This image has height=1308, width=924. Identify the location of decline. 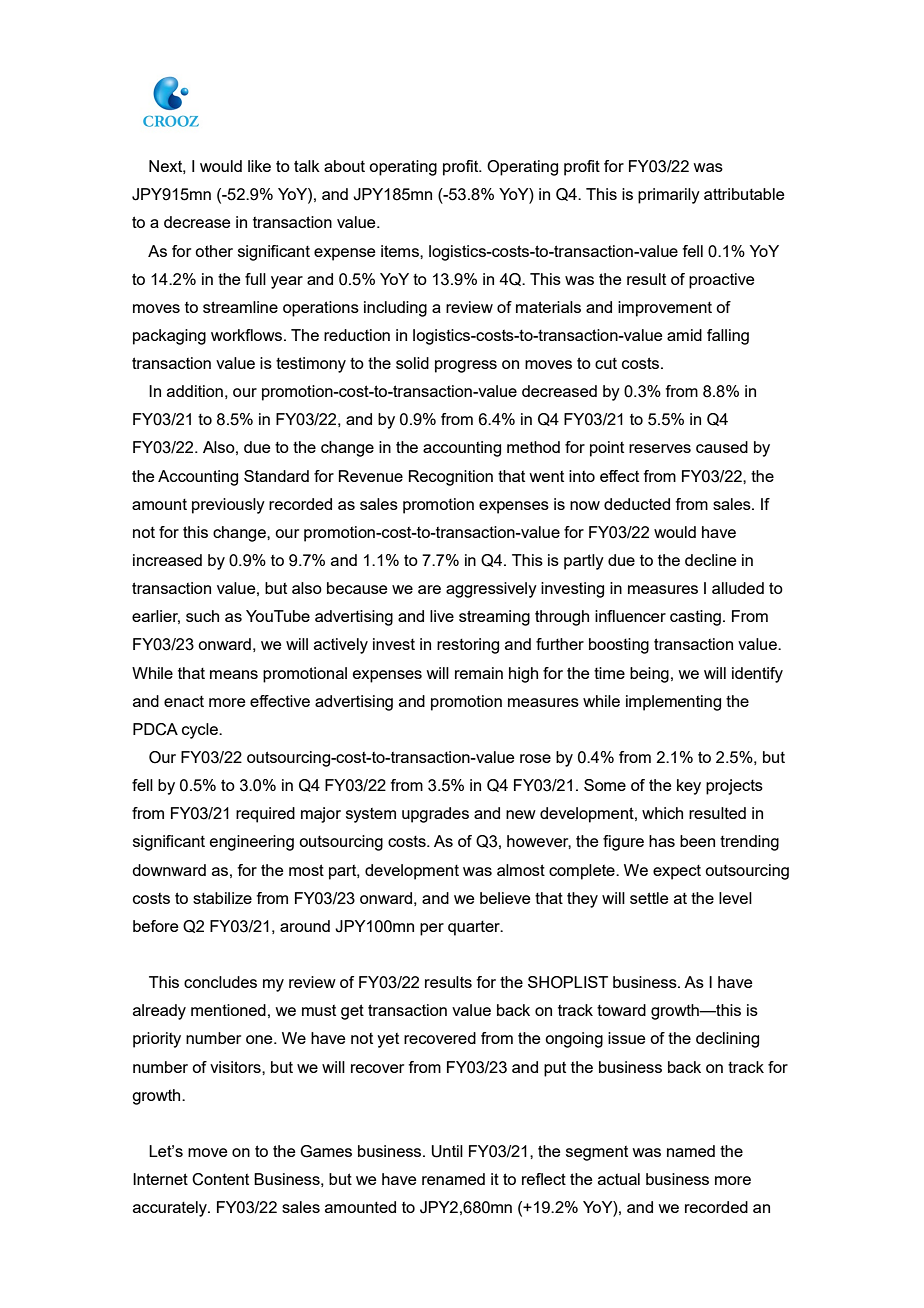
(710, 560).
